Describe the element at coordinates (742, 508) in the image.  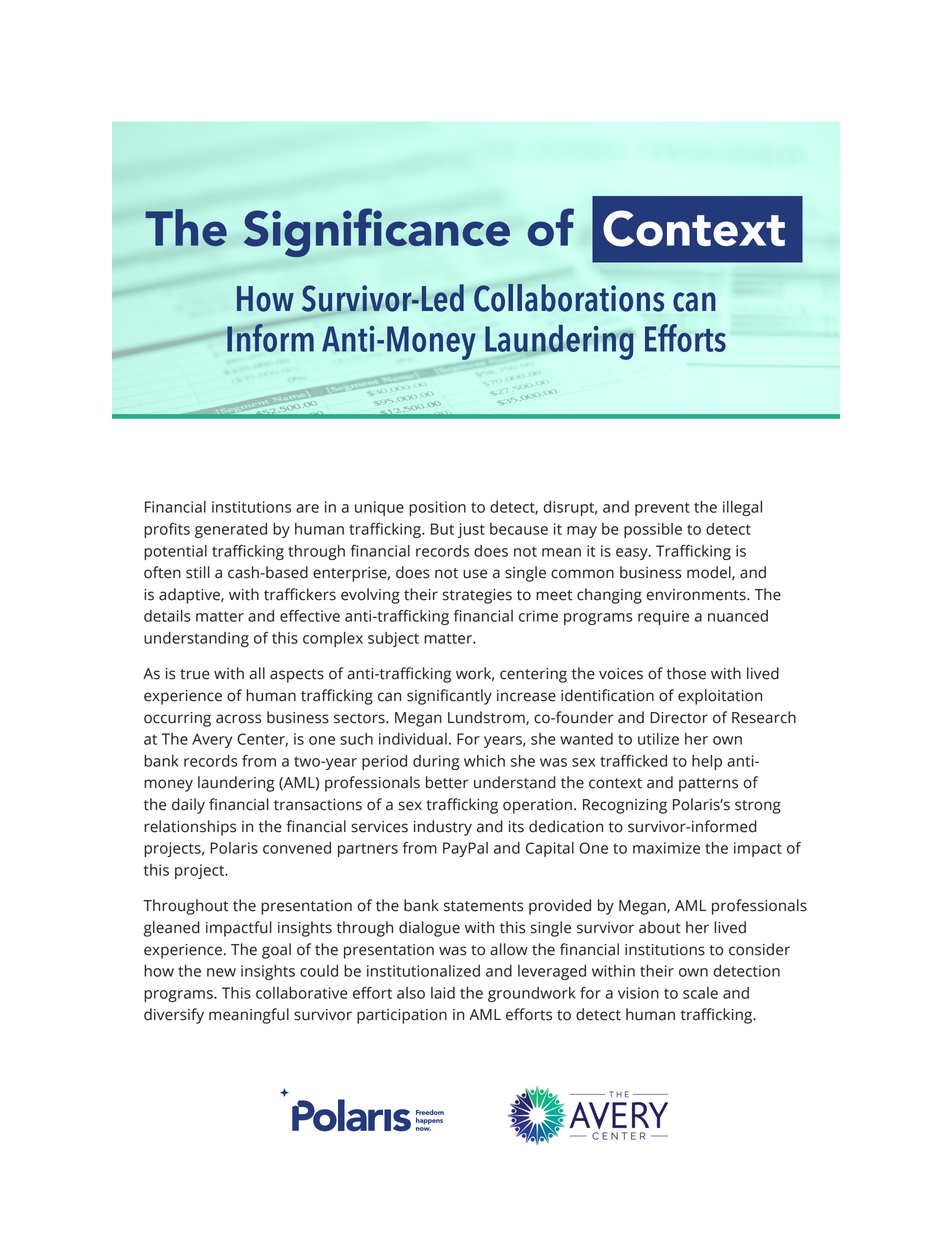
I see `illegal` at that location.
